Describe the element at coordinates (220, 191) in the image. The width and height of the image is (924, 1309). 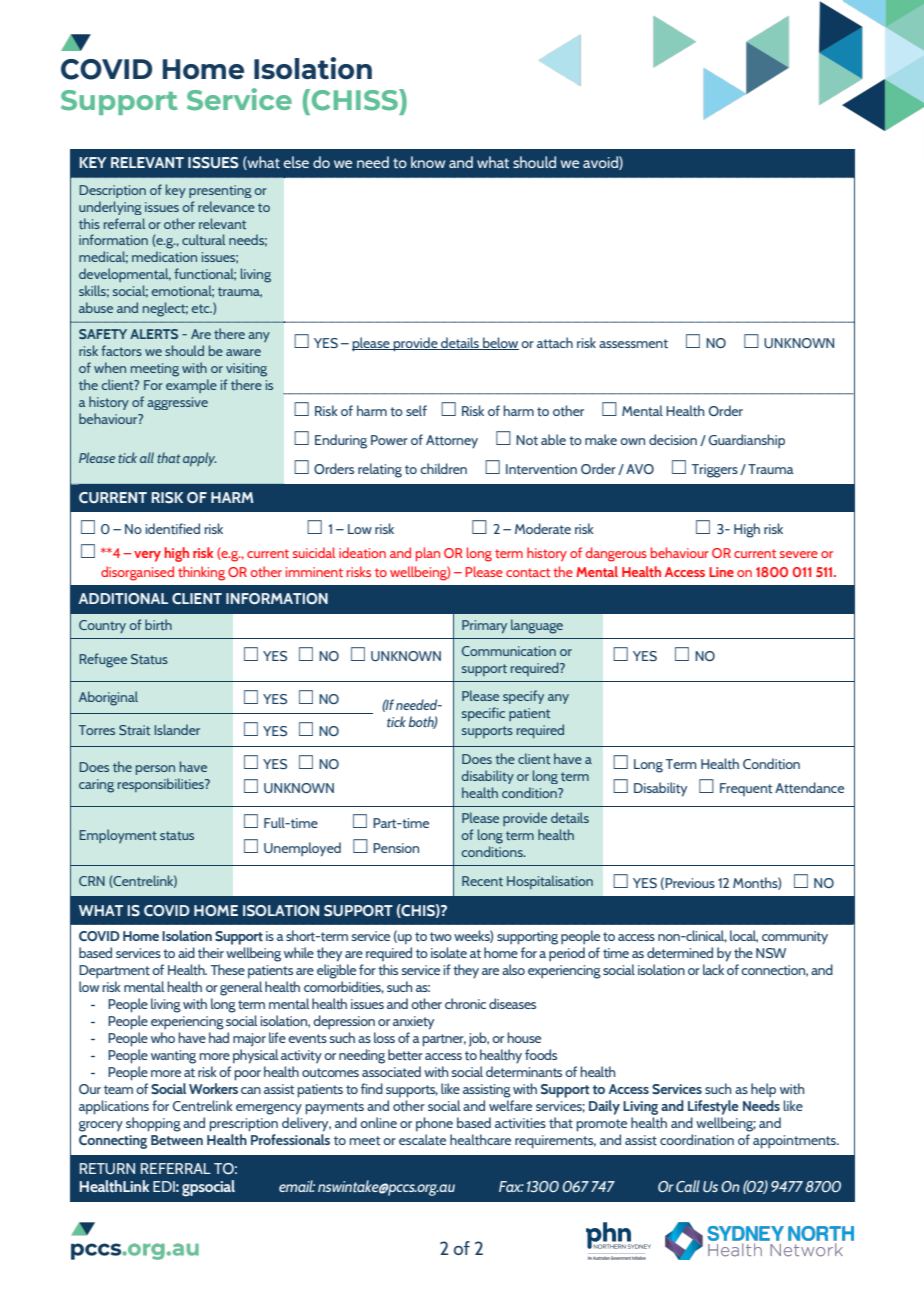
I see `presenting` at that location.
